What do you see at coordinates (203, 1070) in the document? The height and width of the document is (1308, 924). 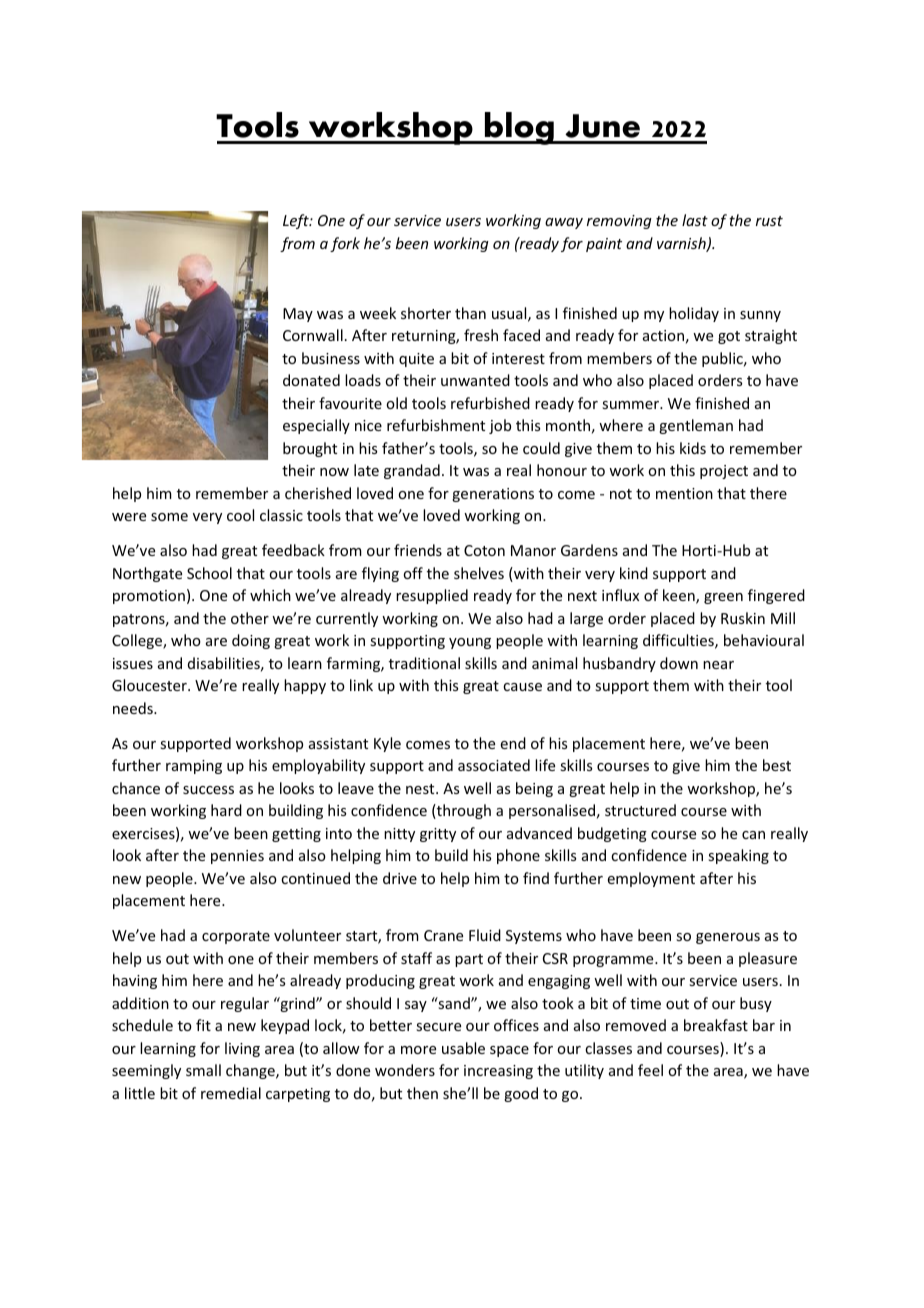 I see `small` at bounding box center [203, 1070].
